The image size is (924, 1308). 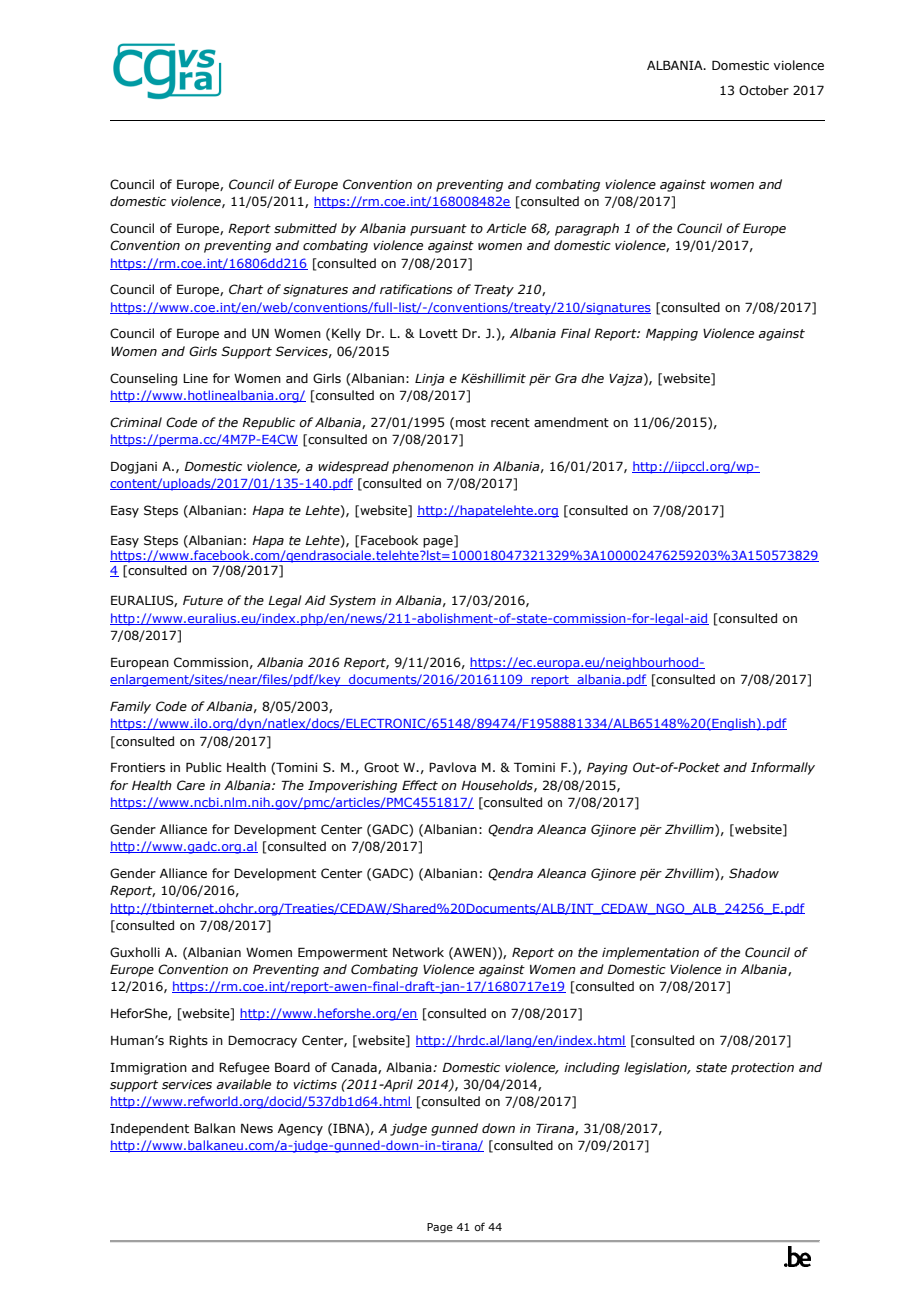 What do you see at coordinates (243, 1084) in the screenshot?
I see `available` at bounding box center [243, 1084].
